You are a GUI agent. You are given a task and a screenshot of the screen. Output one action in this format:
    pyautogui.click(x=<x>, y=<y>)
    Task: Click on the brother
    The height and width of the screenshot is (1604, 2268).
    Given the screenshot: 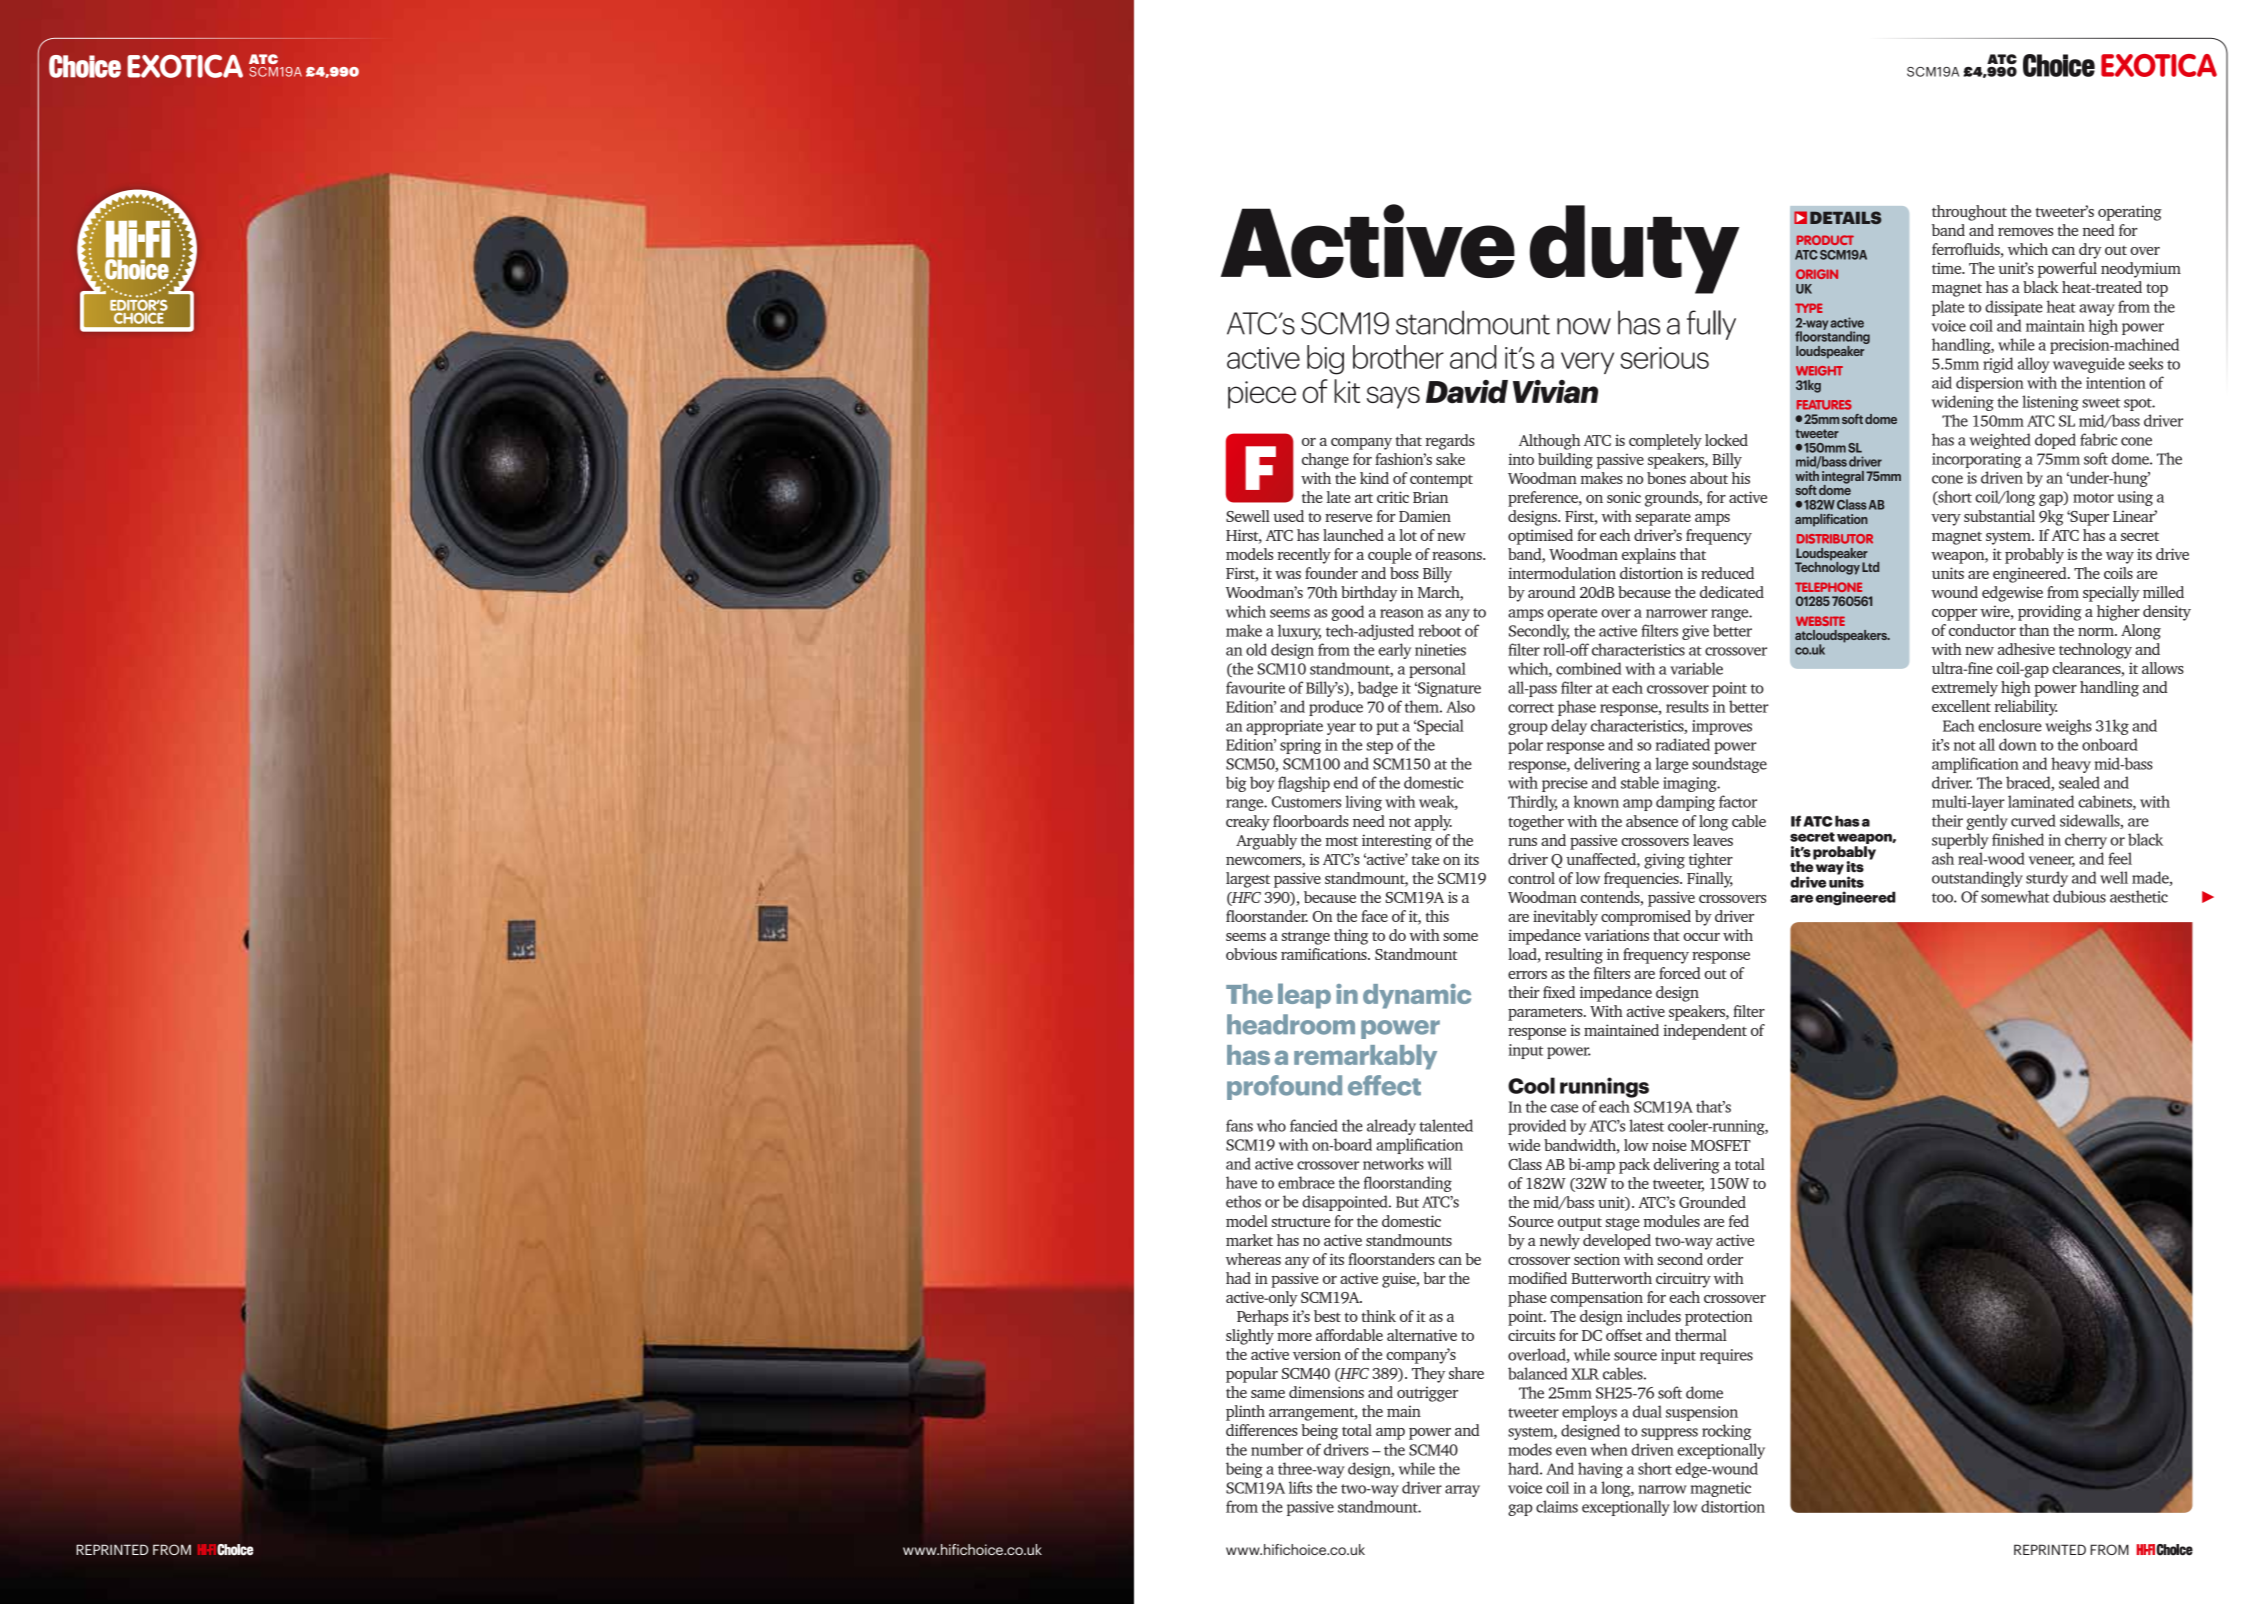 What is the action you would take?
    pyautogui.click(x=1398, y=357)
